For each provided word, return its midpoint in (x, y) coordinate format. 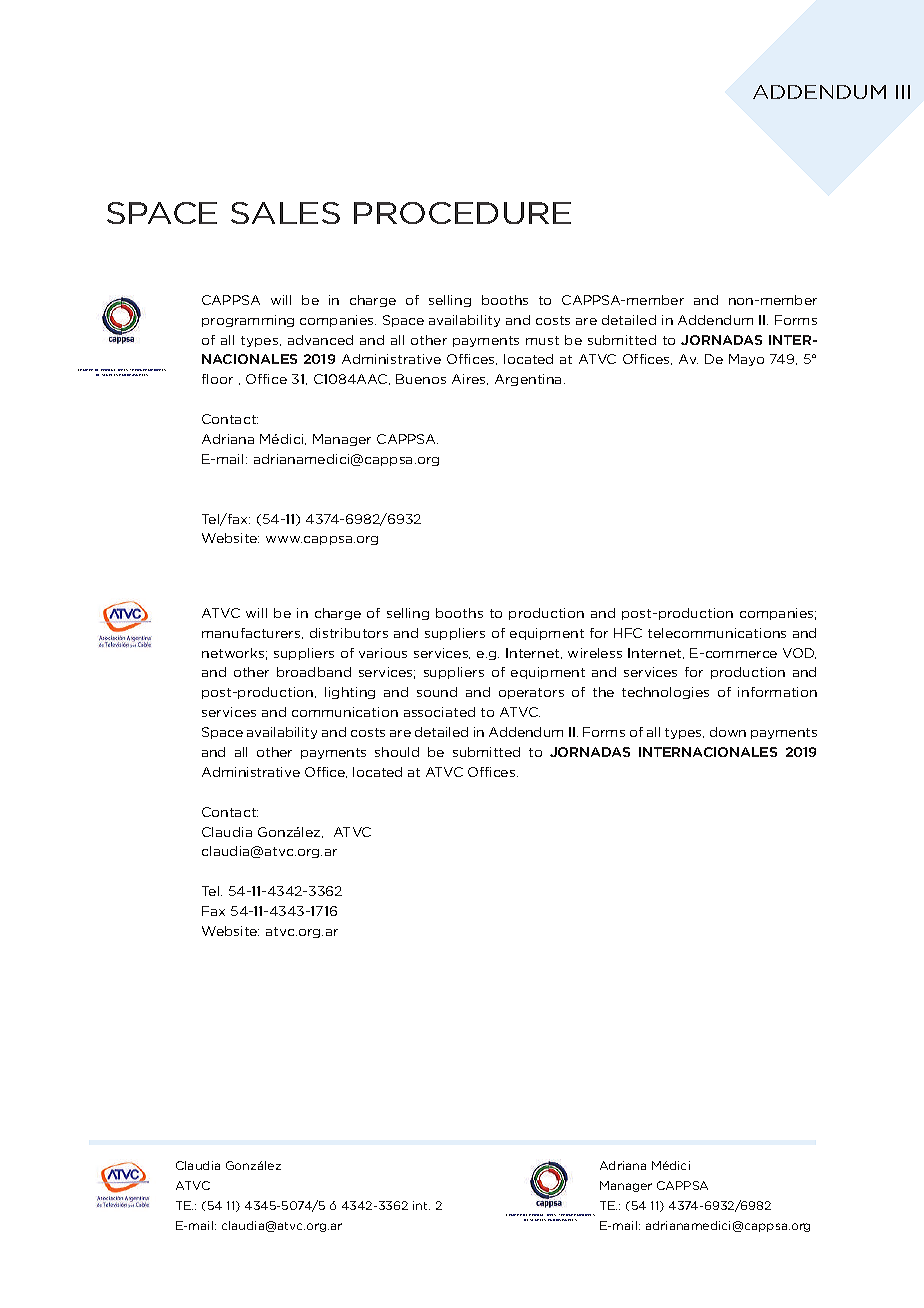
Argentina (528, 380)
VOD (799, 653)
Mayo (746, 360)
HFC (628, 633)
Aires (470, 379)
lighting (350, 693)
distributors (349, 633)
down (728, 732)
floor (217, 379)
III (903, 92)
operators (531, 693)
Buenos (421, 379)
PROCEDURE (462, 213)
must (542, 340)
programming (248, 321)
